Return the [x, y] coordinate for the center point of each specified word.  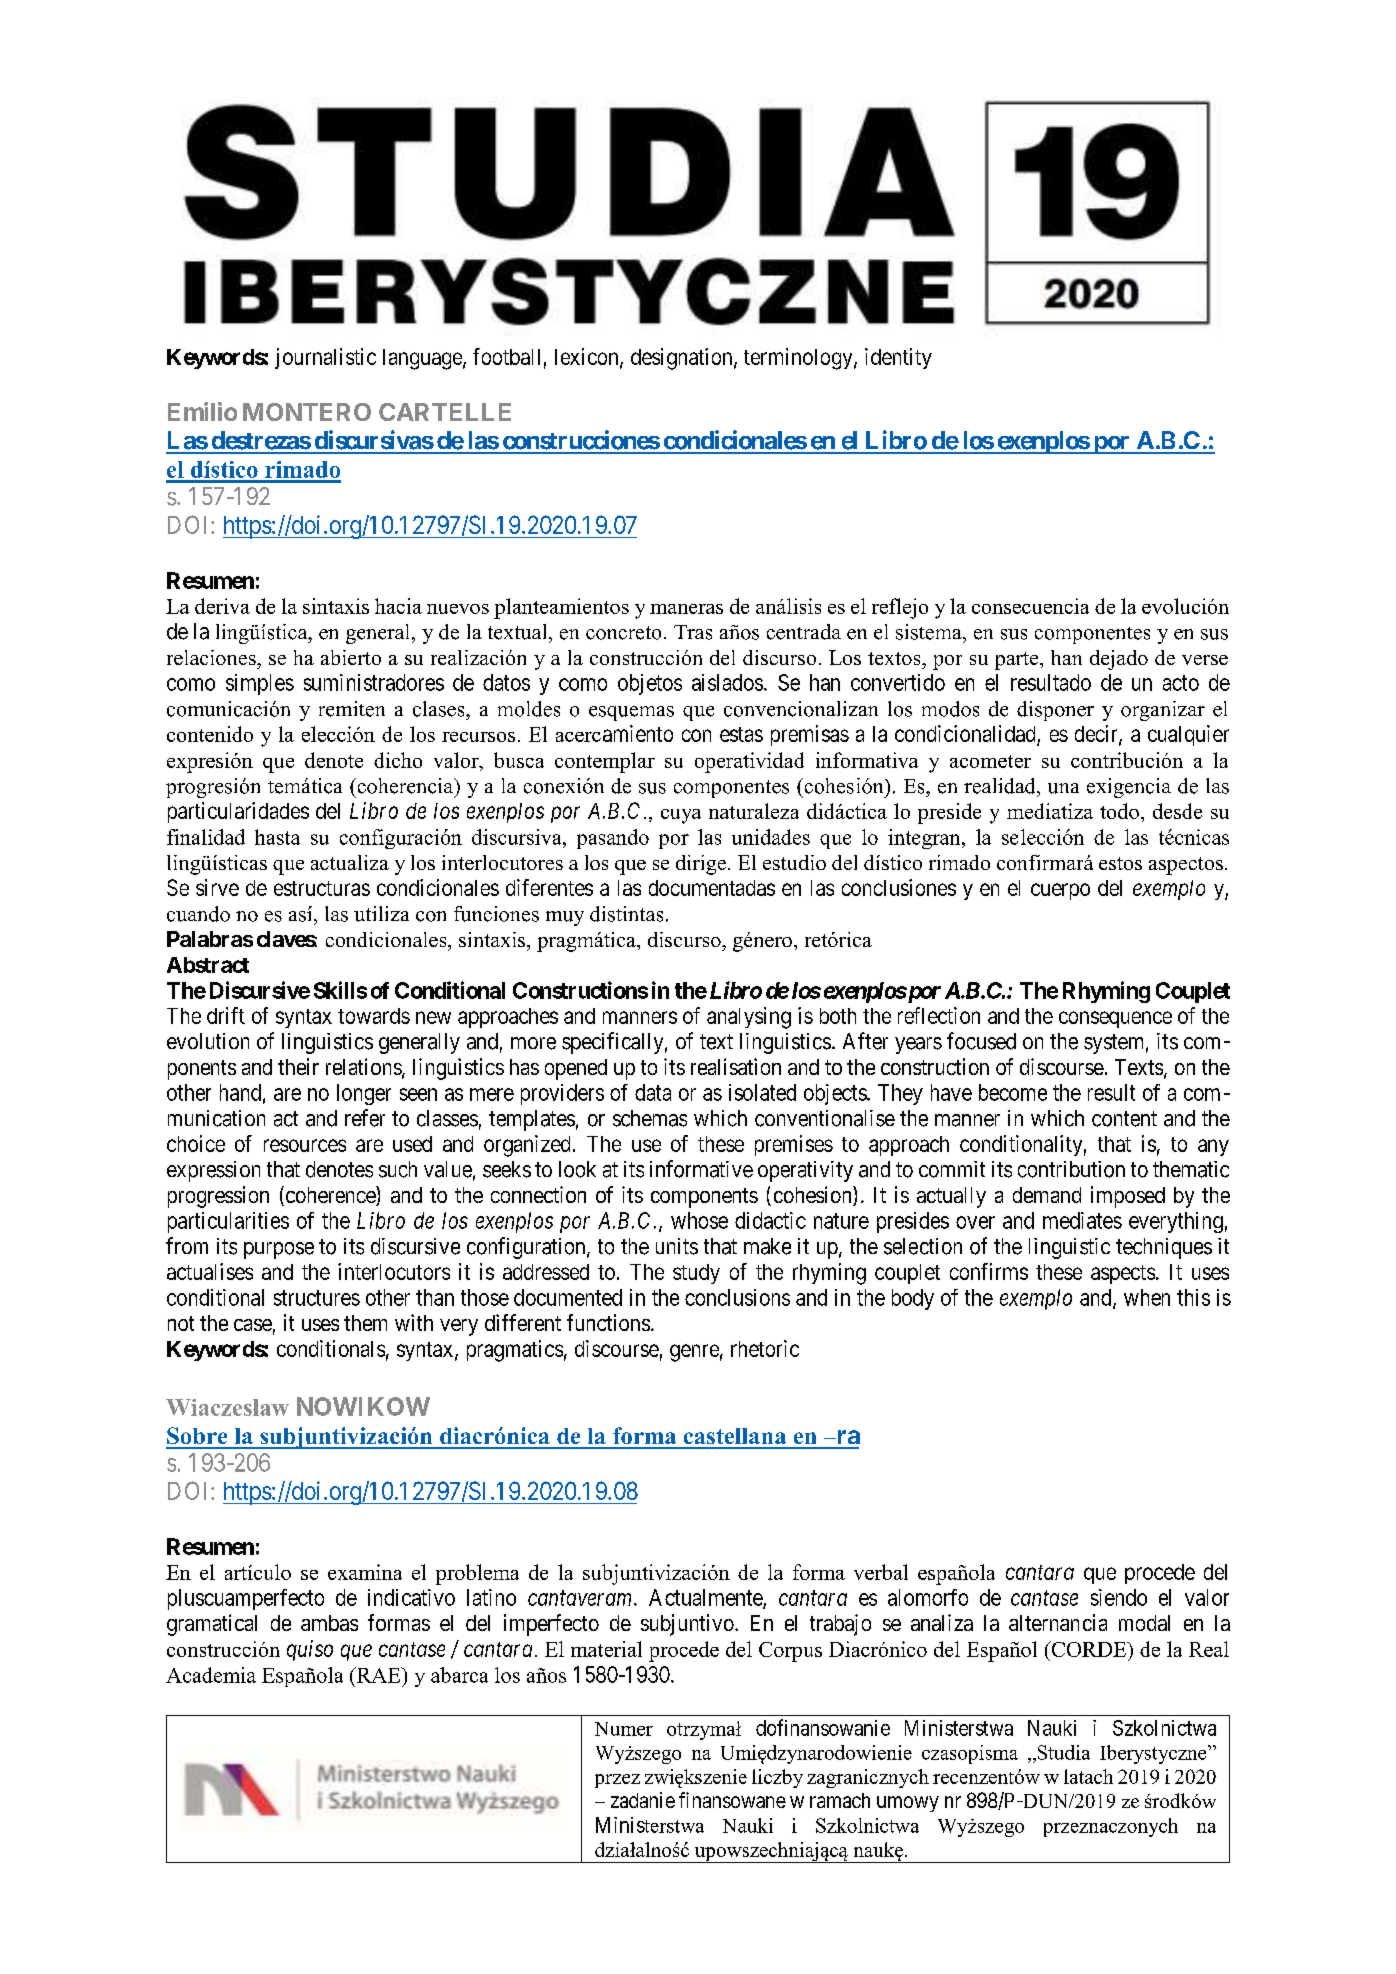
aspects [1123, 1274]
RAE [378, 1675]
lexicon [588, 357]
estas [741, 734]
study [696, 1274]
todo [1119, 811]
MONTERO [307, 412]
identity [898, 358]
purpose [279, 1250]
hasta [277, 837]
